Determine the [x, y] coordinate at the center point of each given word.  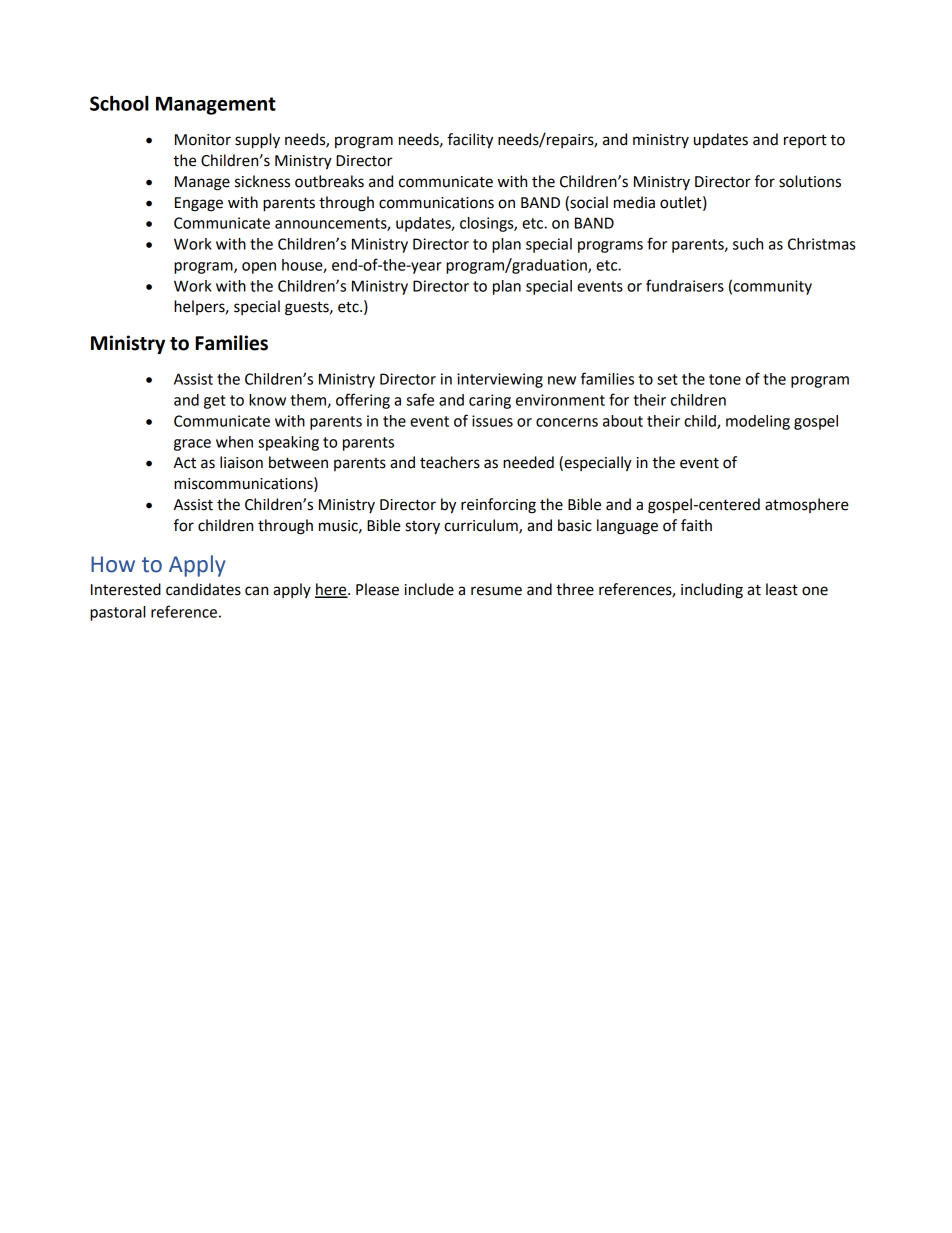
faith [696, 525]
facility [470, 141]
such [748, 244]
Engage [199, 204]
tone [725, 379]
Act [185, 463]
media [634, 202]
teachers [450, 462]
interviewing [500, 380]
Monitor [203, 140]
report [805, 141]
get [215, 402]
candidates [203, 589]
